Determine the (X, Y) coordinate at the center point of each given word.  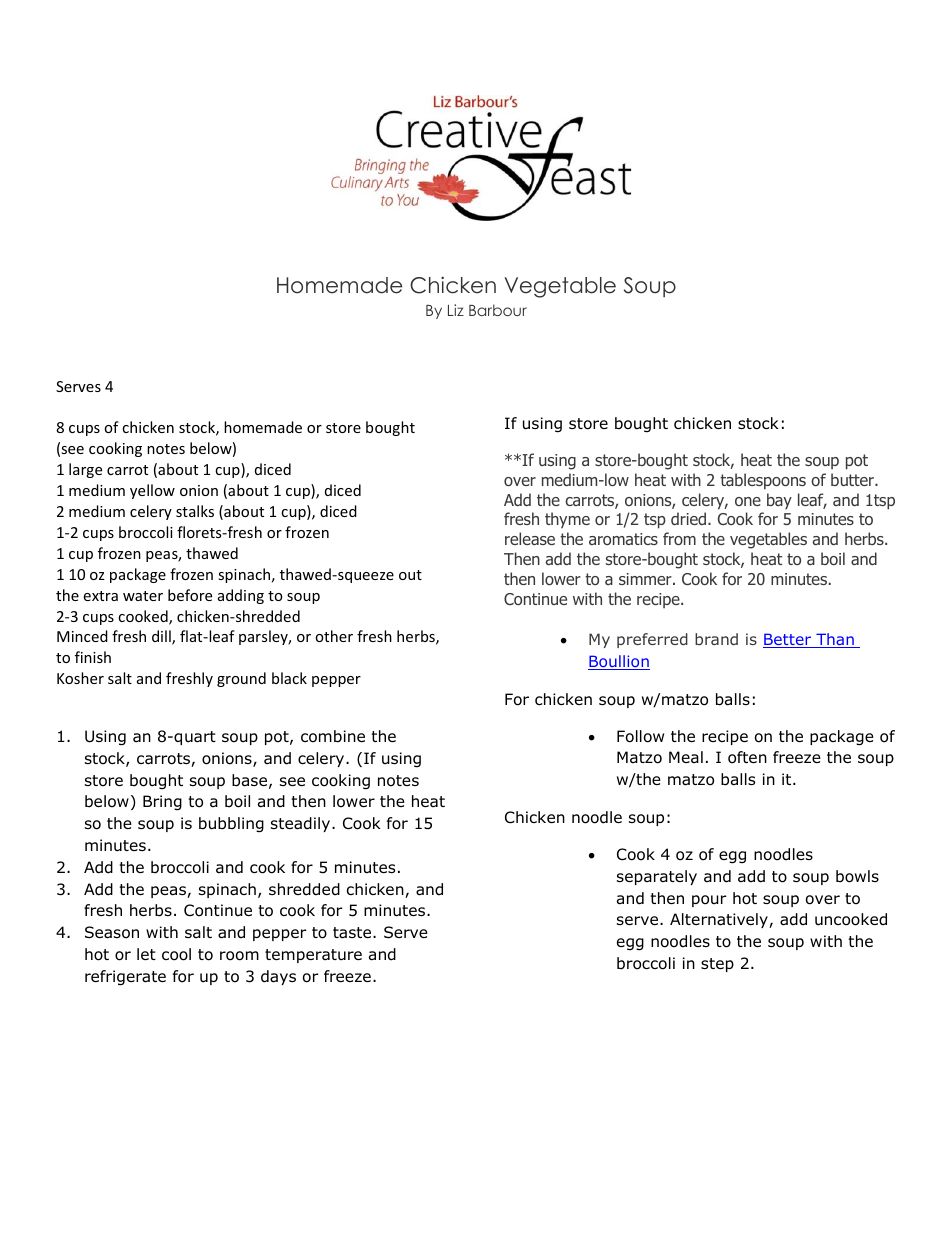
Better (788, 640)
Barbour (498, 310)
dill (162, 637)
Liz (456, 310)
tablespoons (763, 481)
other (334, 636)
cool (176, 954)
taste (353, 933)
